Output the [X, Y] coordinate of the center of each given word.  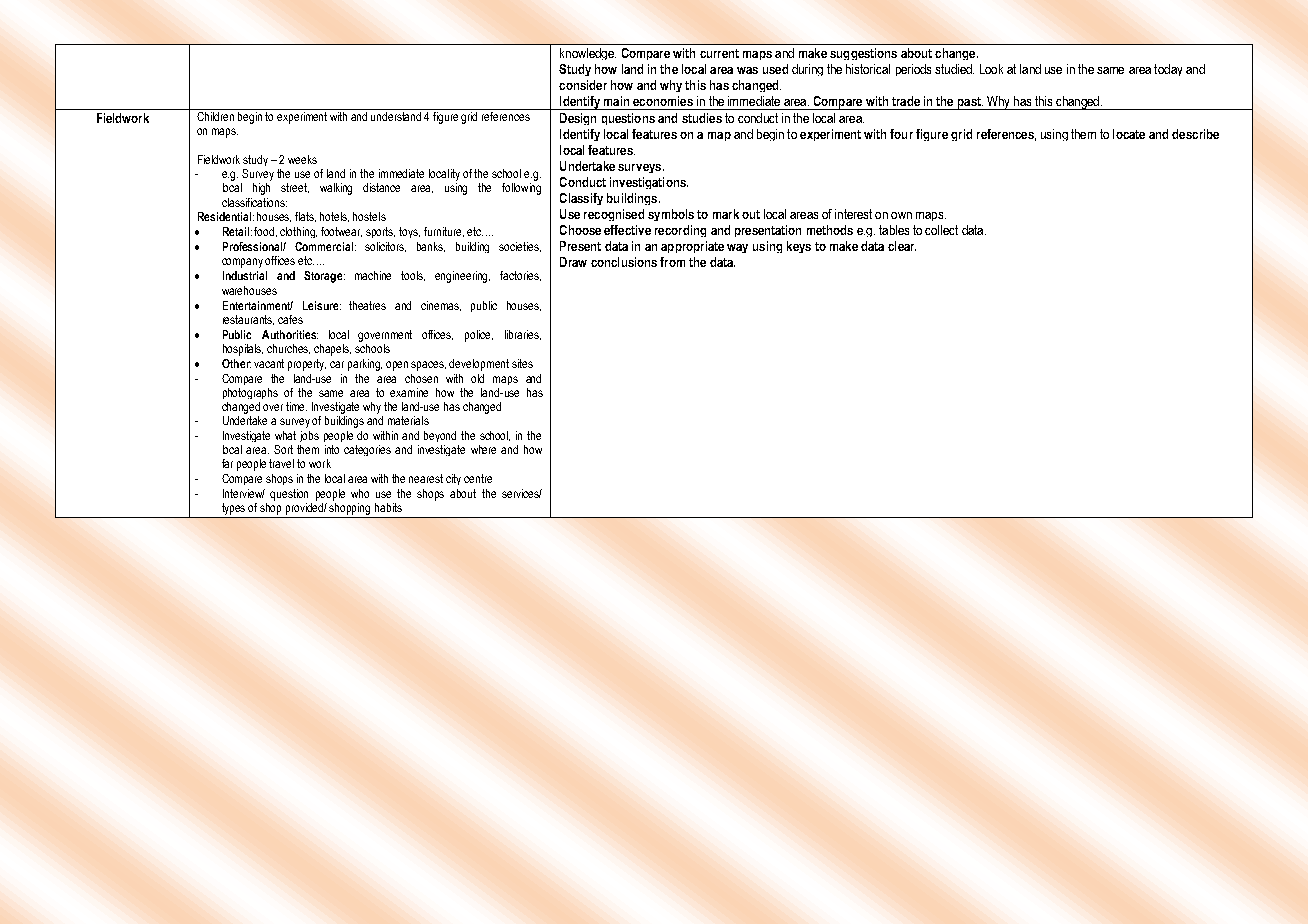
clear [902, 246]
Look [991, 69]
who [360, 493]
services [522, 493]
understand [396, 116]
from [672, 262]
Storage [324, 277]
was [747, 70]
